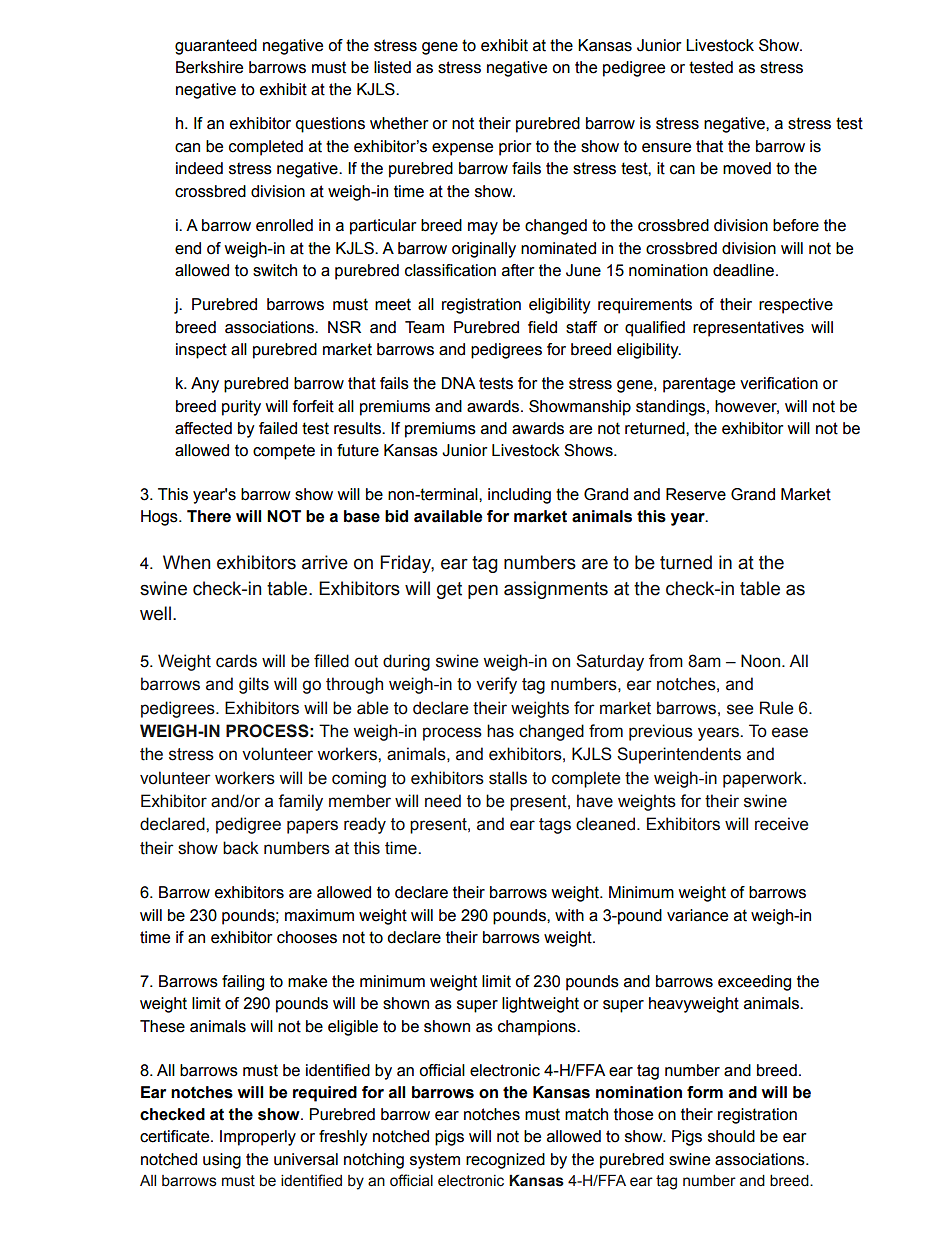 Image resolution: width=952 pixels, height=1233 pixels. What do you see at coordinates (462, 149) in the screenshot?
I see `expense` at bounding box center [462, 149].
